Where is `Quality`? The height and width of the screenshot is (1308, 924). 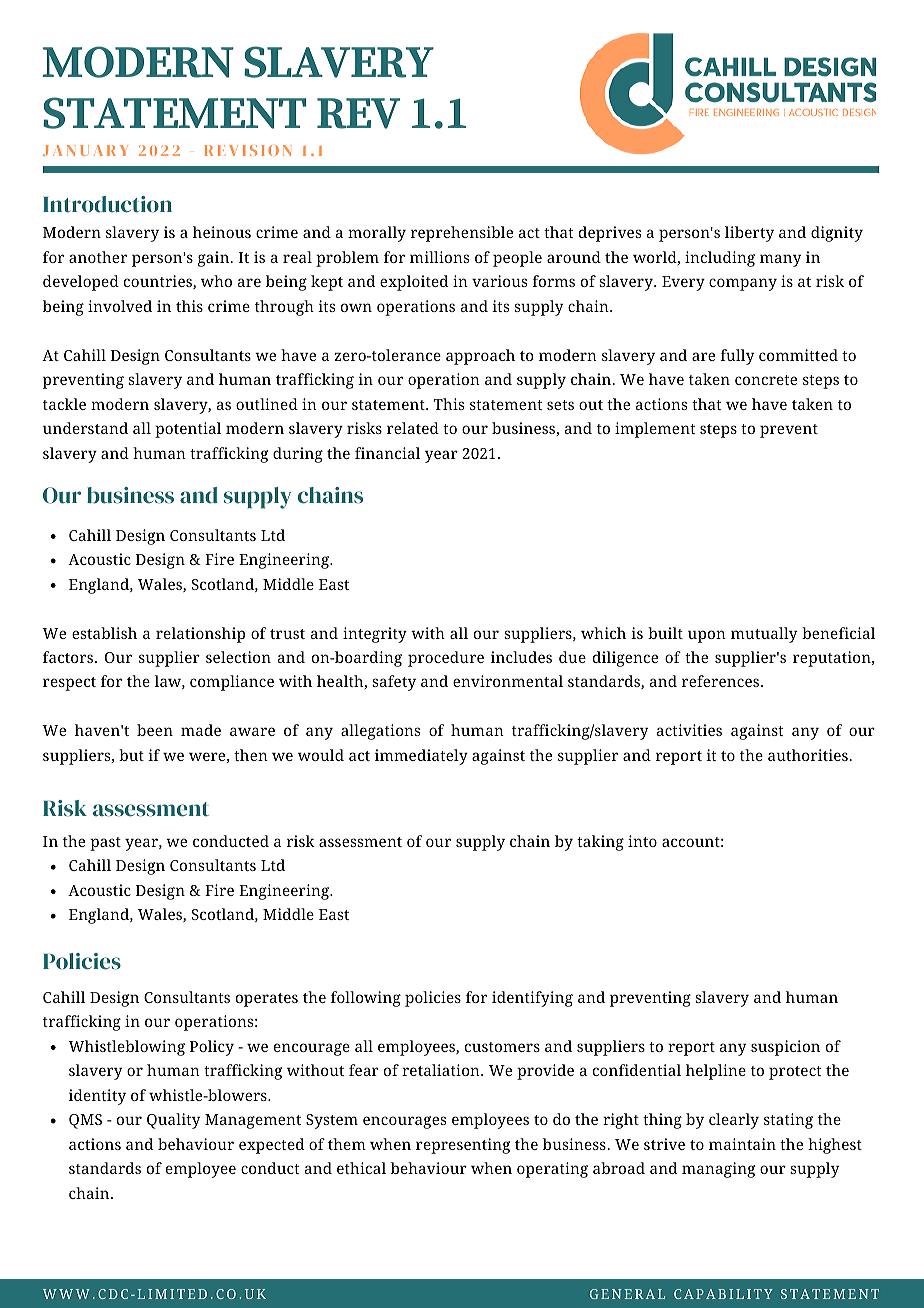
Quality is located at coordinates (173, 1121).
